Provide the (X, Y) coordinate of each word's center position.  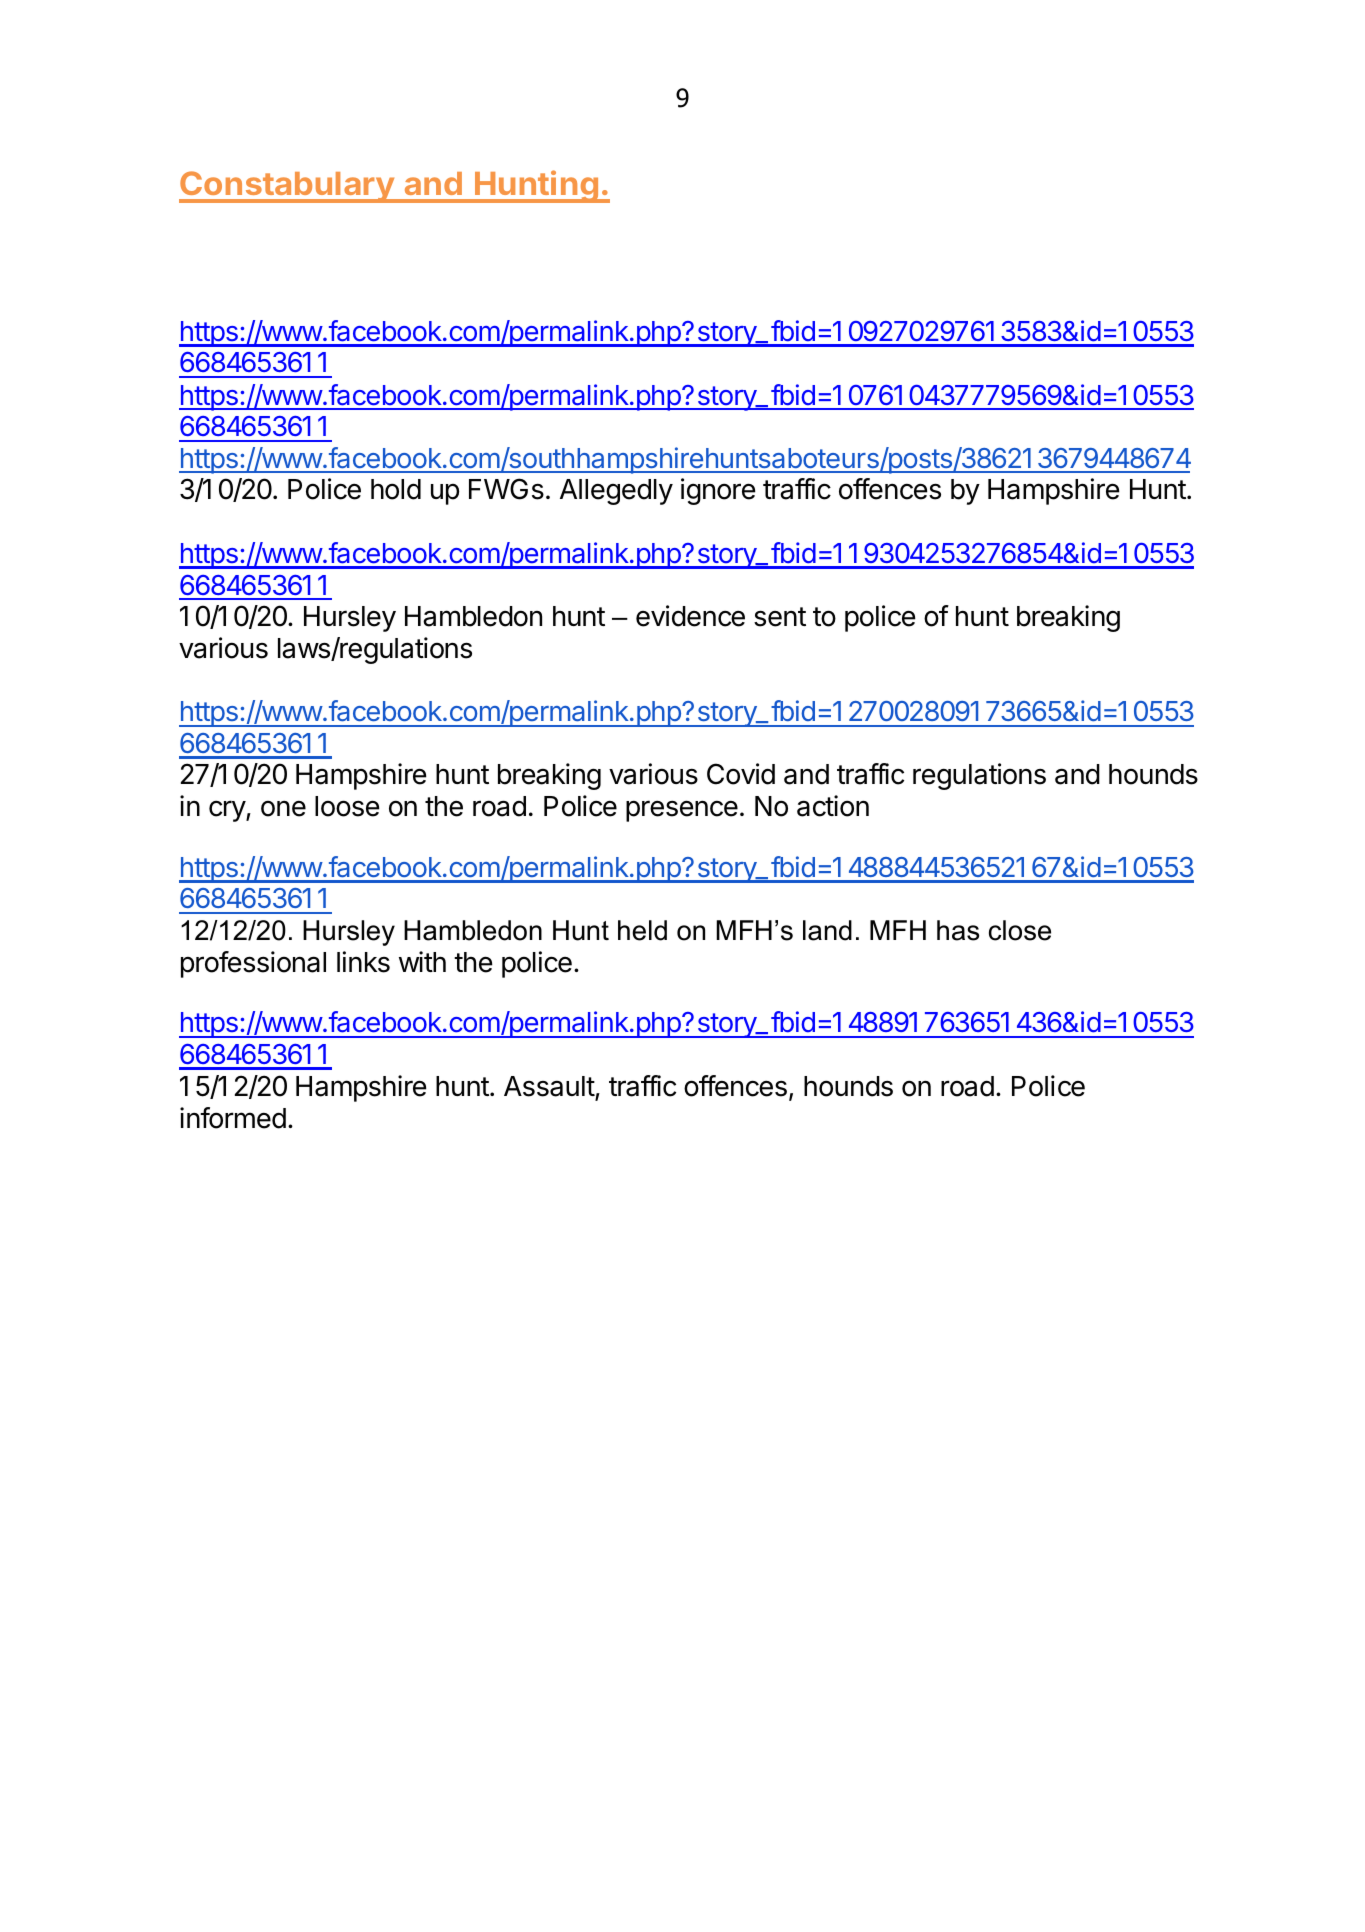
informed (233, 1118)
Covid (741, 774)
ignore (718, 491)
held (642, 930)
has (958, 930)
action (833, 806)
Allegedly (616, 492)
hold (396, 489)
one (283, 809)
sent (780, 617)
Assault (549, 1086)
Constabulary (287, 187)
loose (347, 806)
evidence (690, 616)
